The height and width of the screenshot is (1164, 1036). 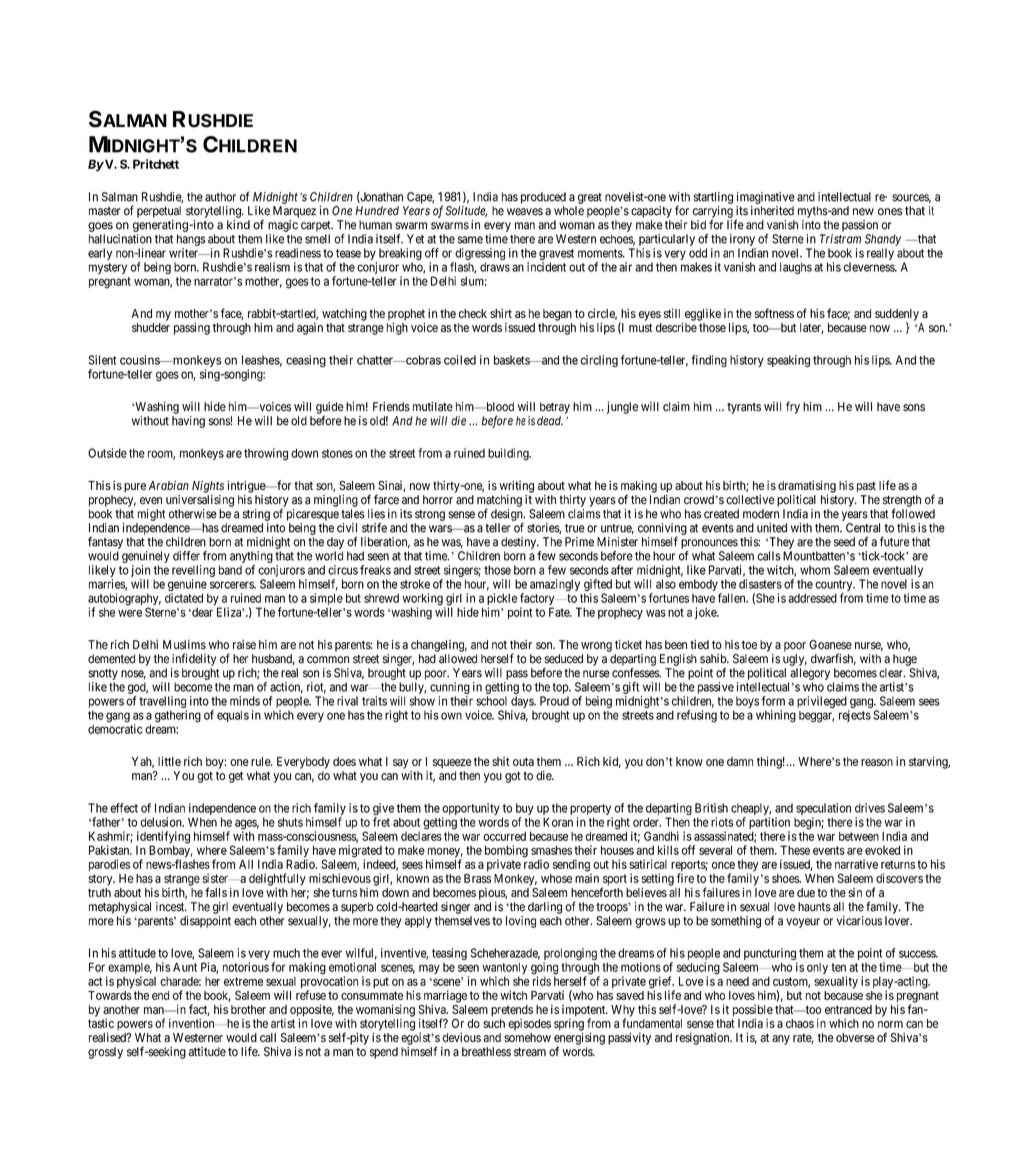 I want to click on author, so click(x=220, y=197).
